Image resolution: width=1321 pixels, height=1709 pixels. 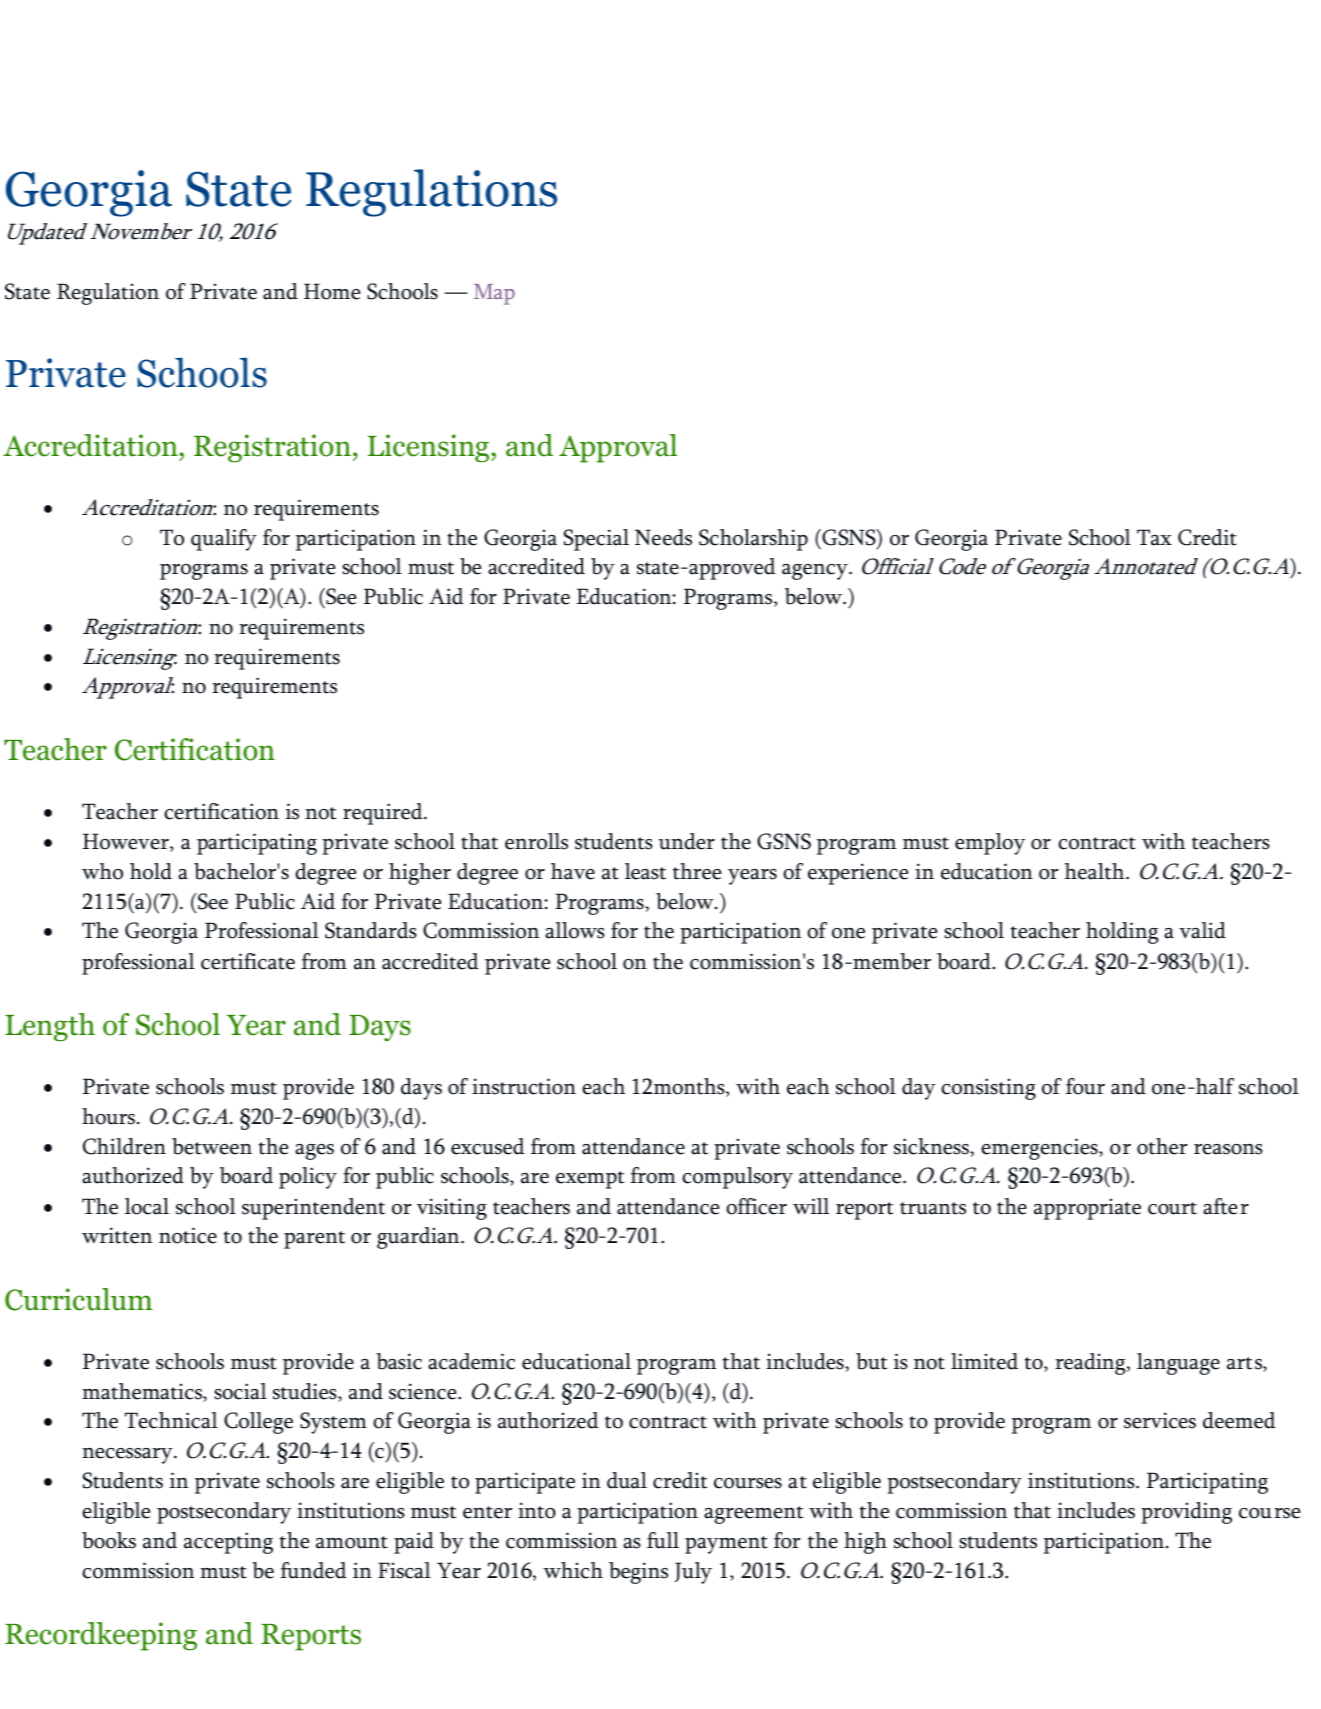 What do you see at coordinates (228, 1543) in the document?
I see `accepting` at bounding box center [228, 1543].
